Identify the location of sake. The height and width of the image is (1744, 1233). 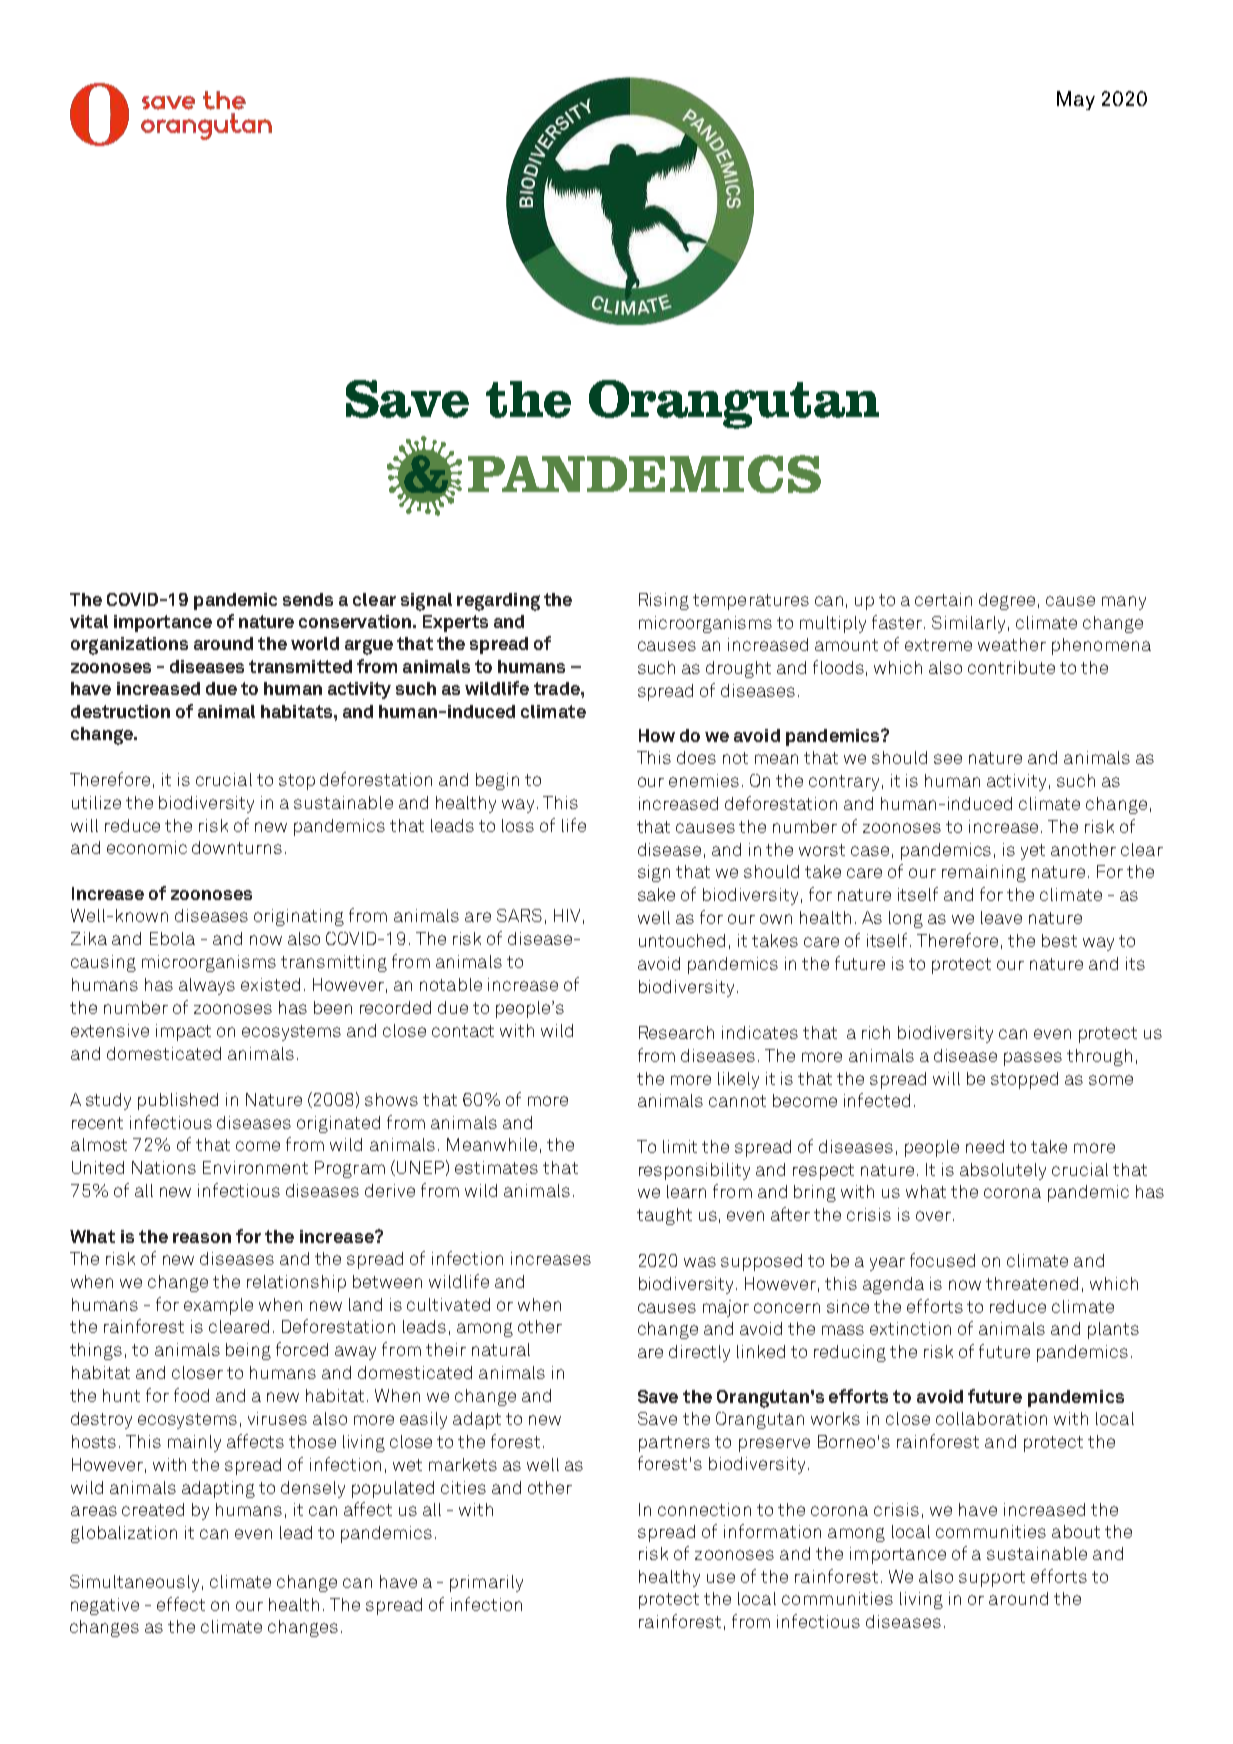
(656, 894).
